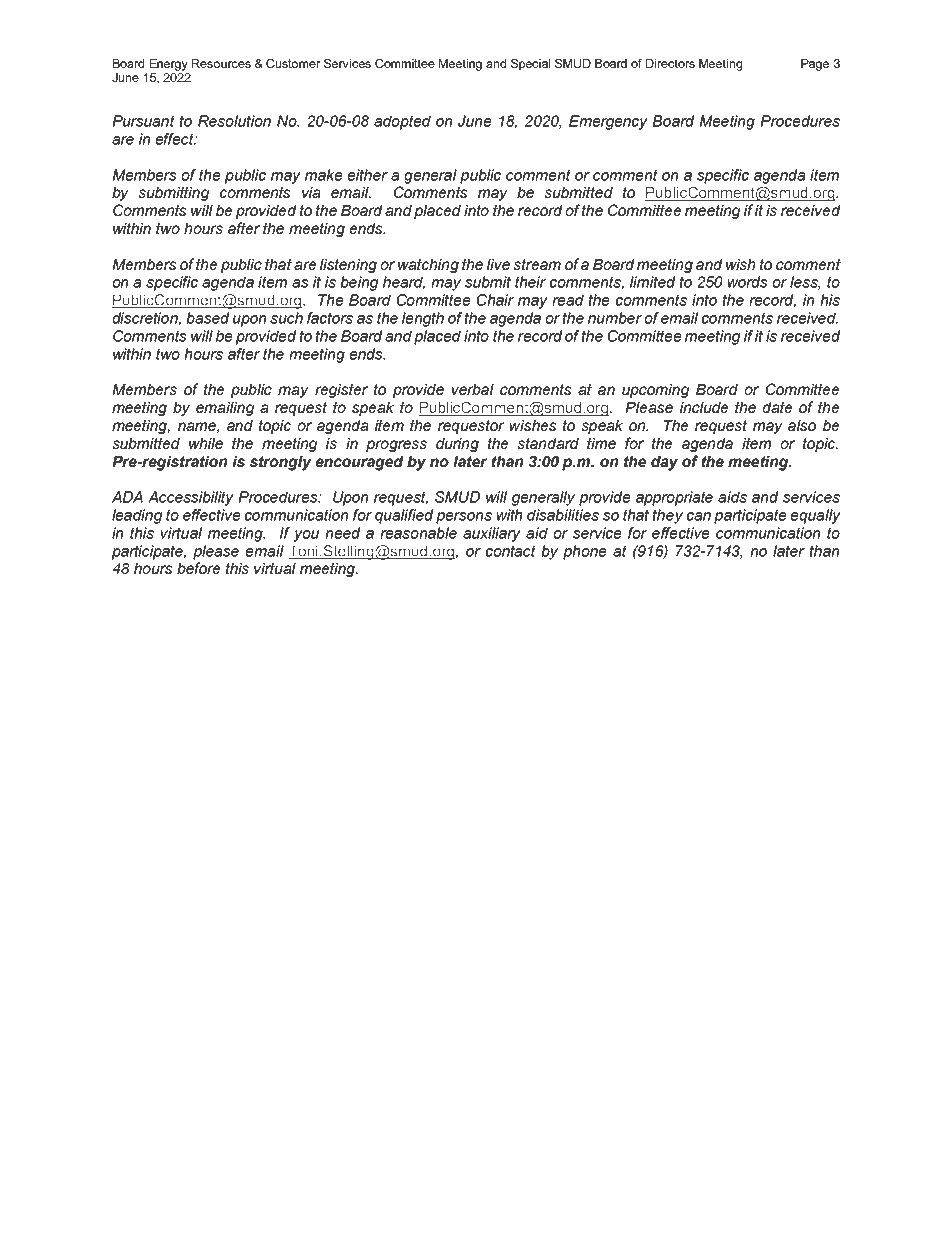 The width and height of the screenshot is (952, 1233). Describe the element at coordinates (457, 445) in the screenshot. I see `during` at that location.
